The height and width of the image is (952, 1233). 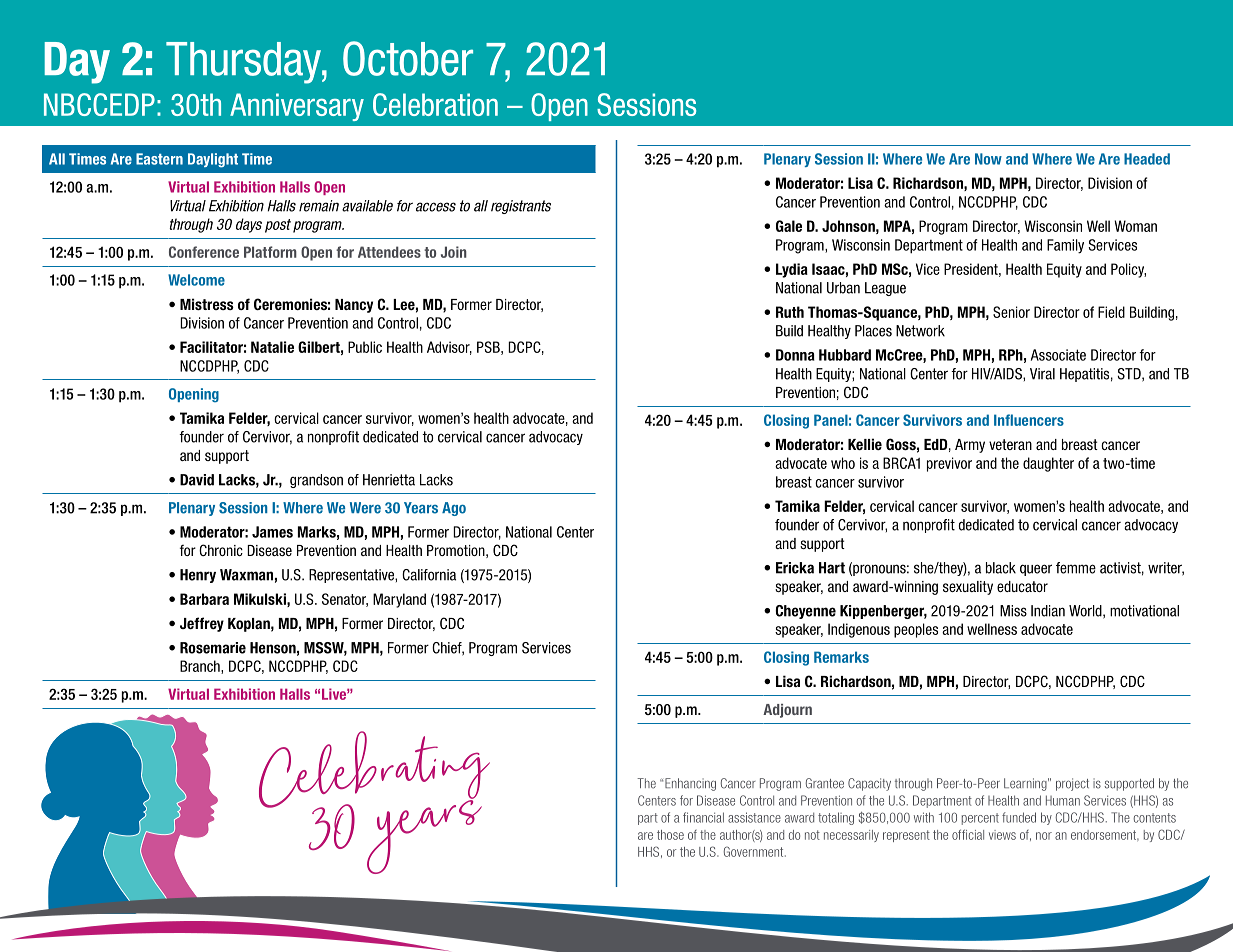 I want to click on Anniversary, so click(x=297, y=107).
